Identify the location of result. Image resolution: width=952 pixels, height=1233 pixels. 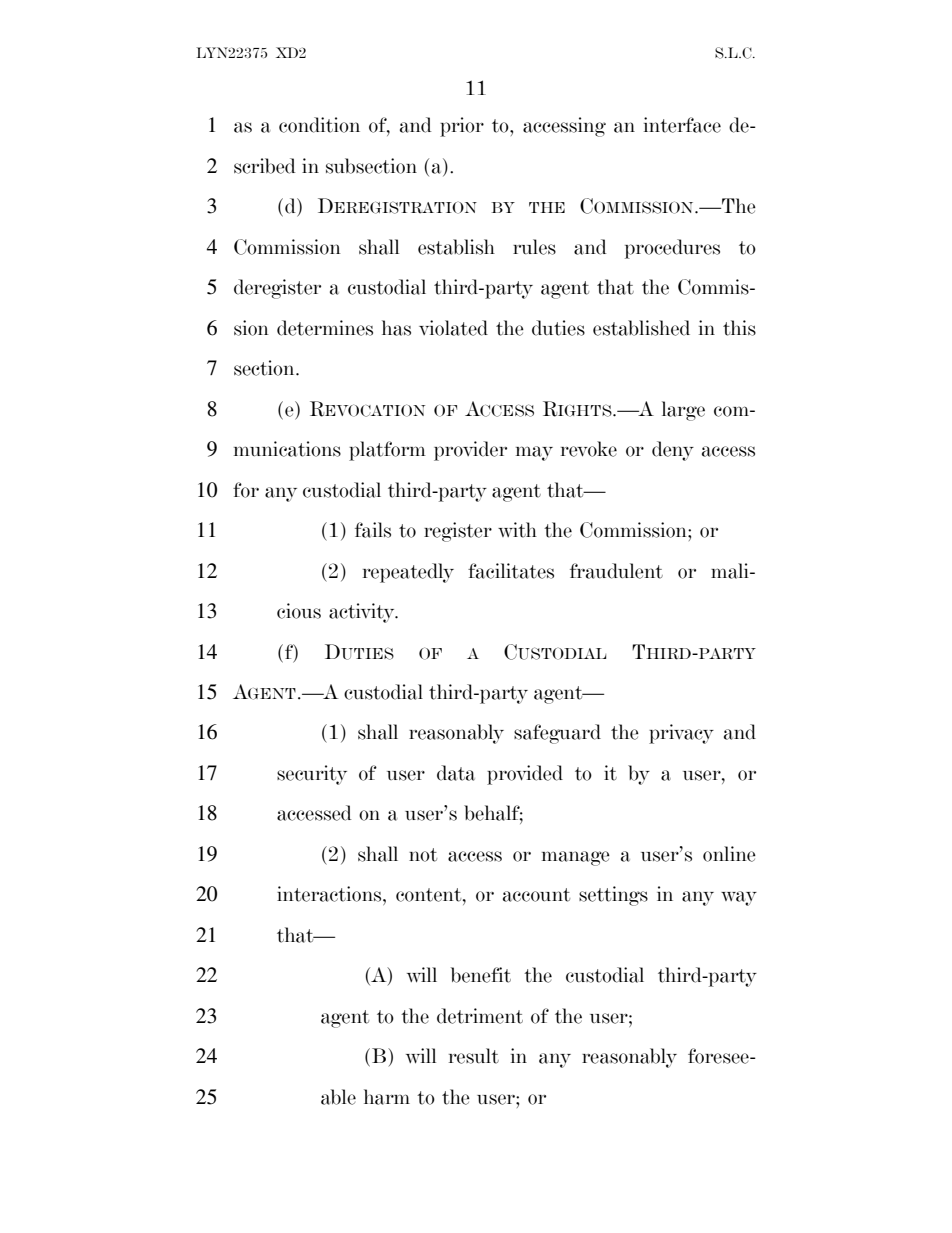
(474, 1056).
